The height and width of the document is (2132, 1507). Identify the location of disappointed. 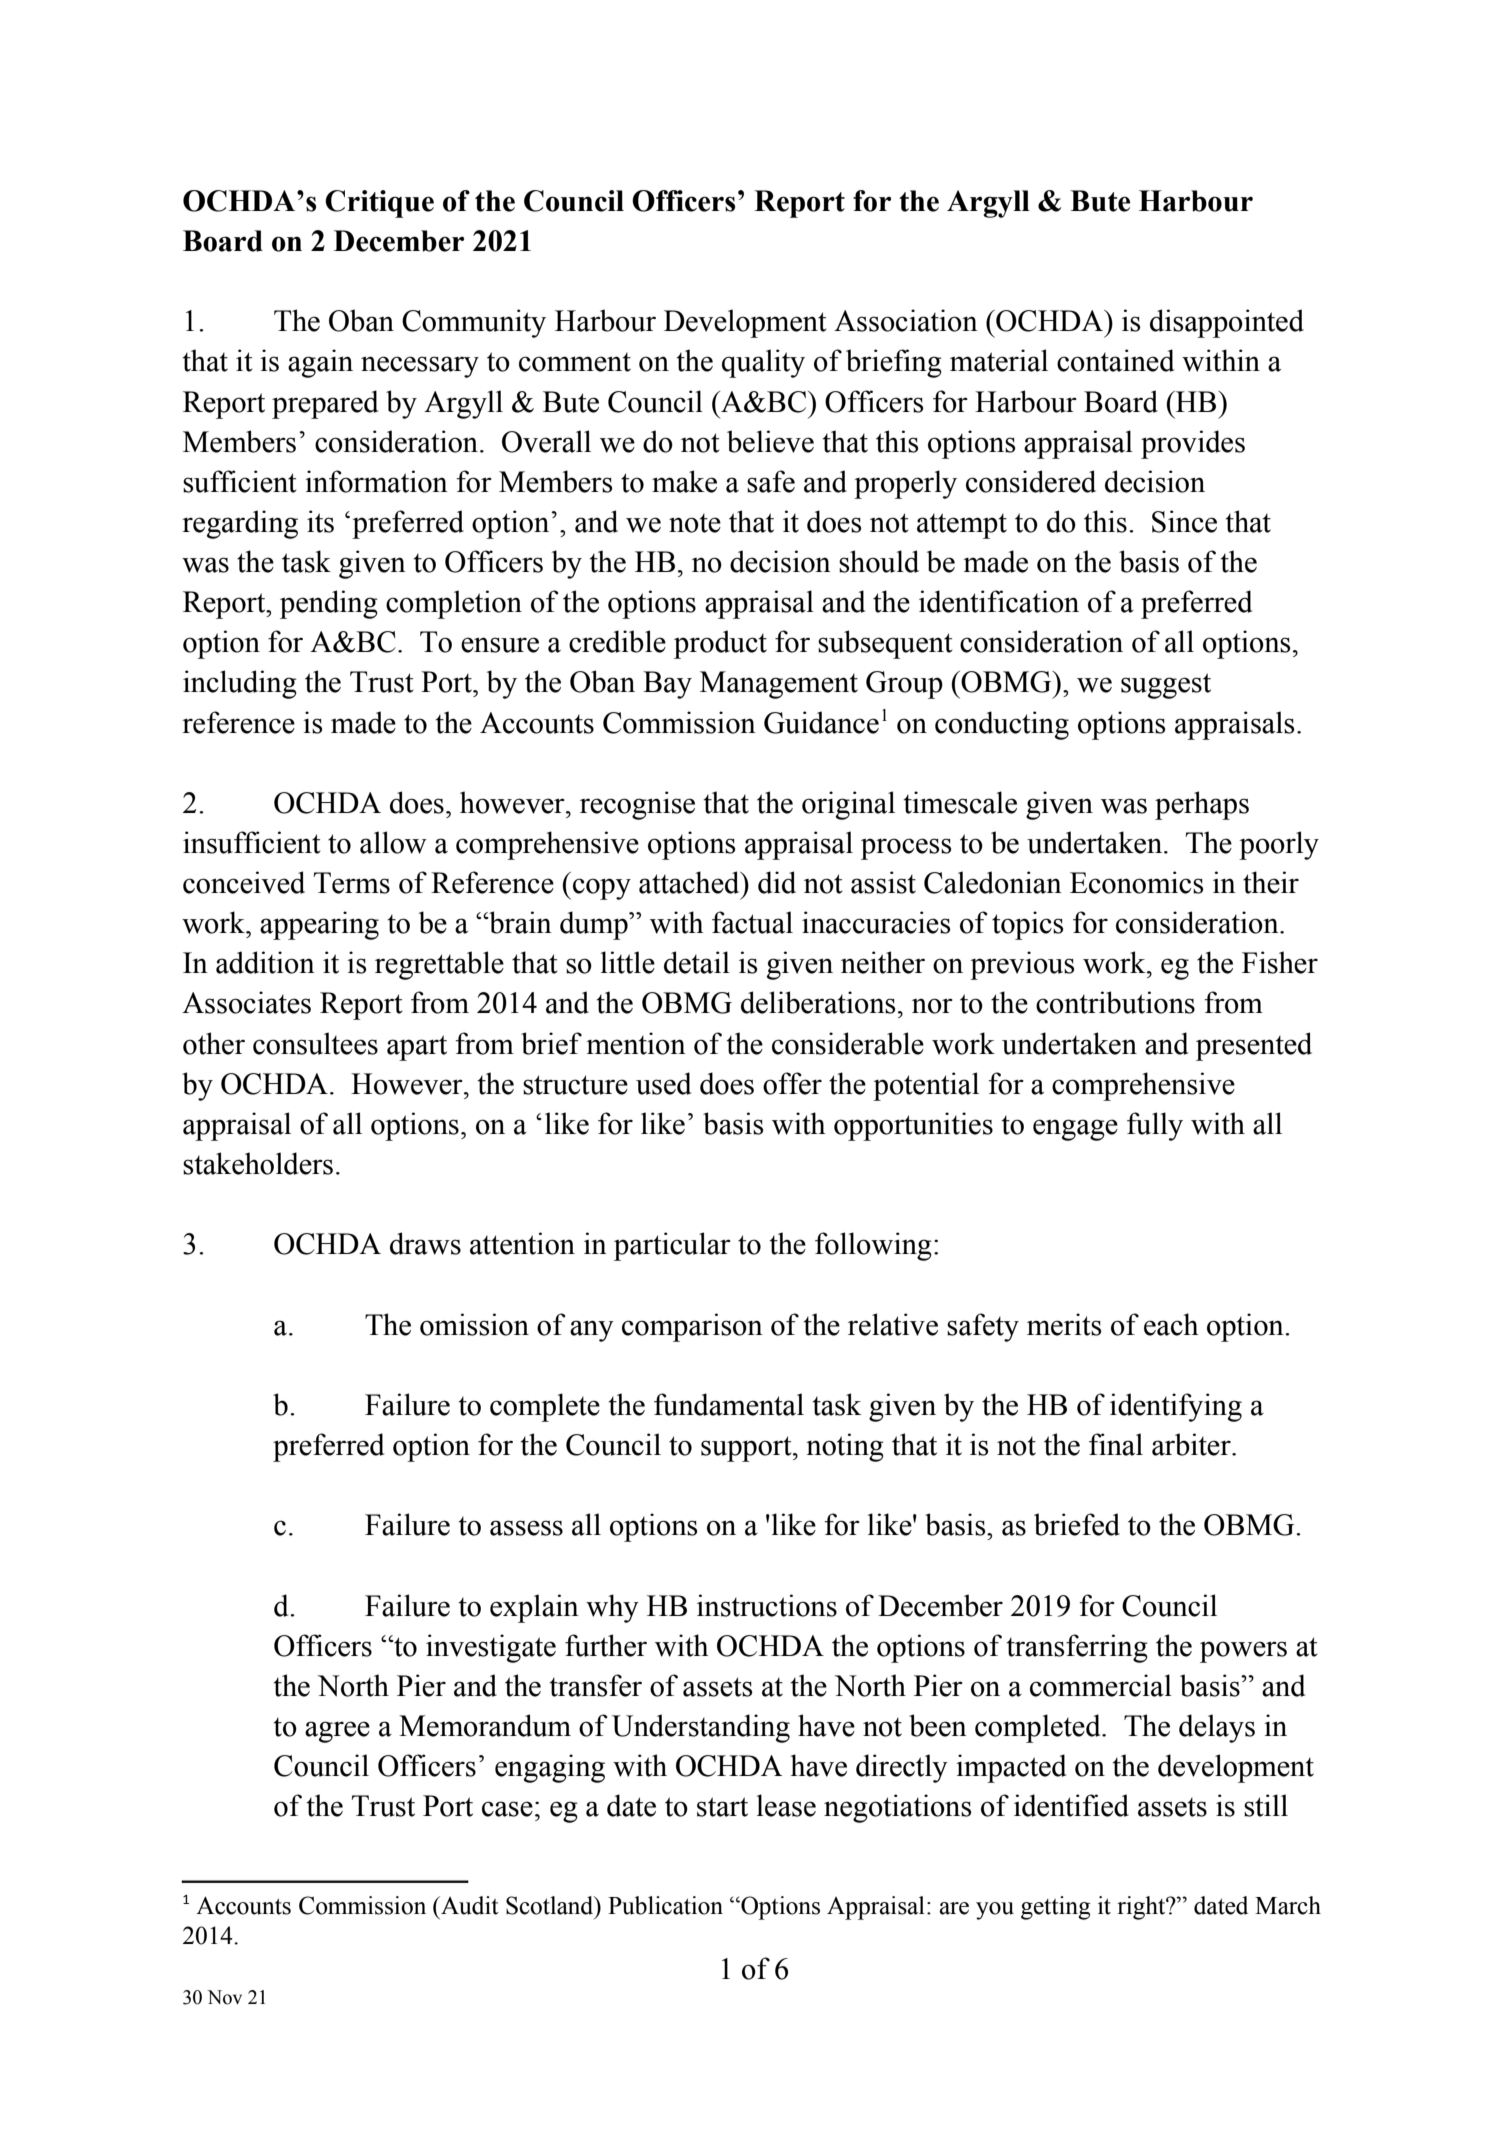
(1227, 323).
